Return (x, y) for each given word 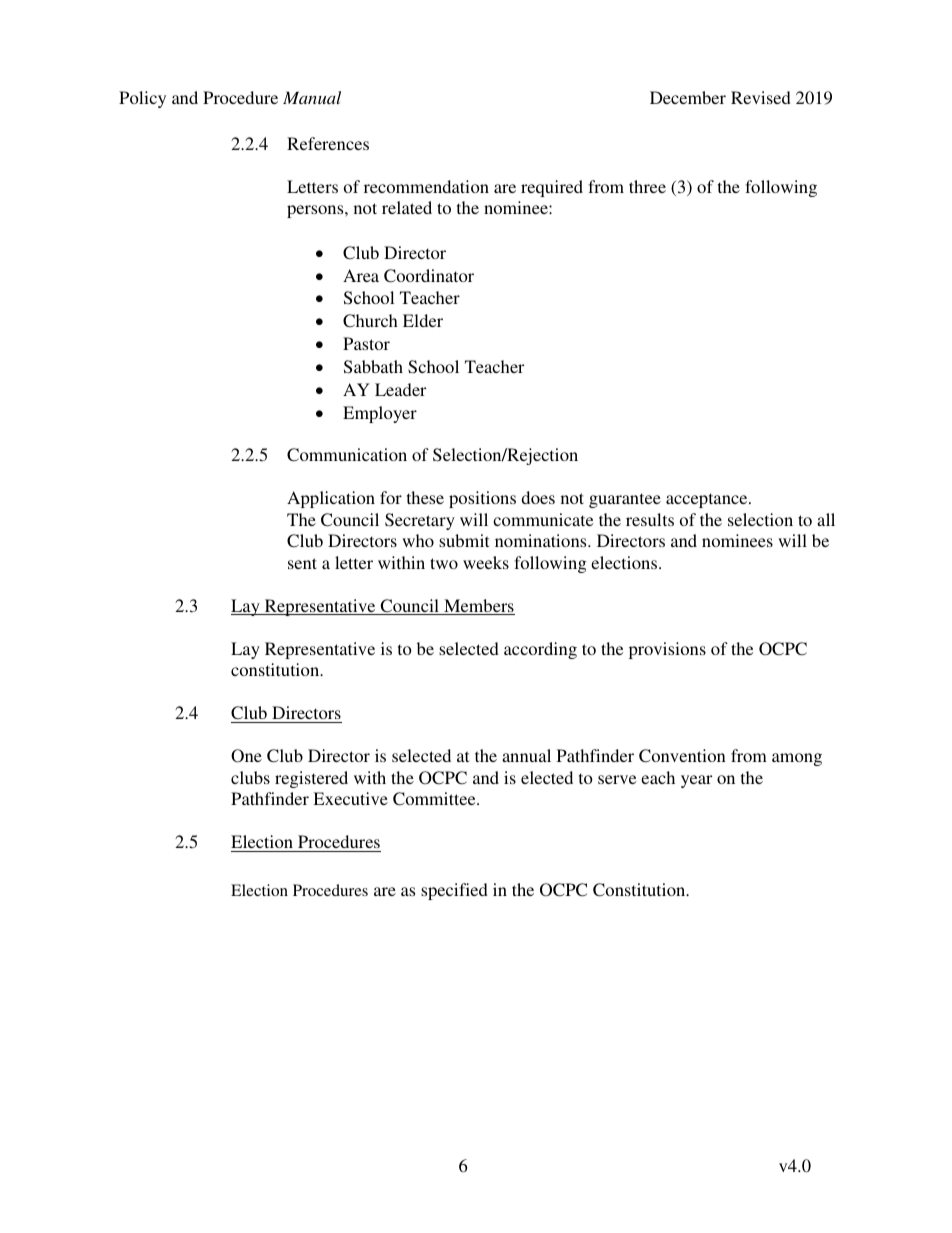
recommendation (426, 186)
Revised (761, 97)
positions (482, 499)
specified (454, 891)
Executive (350, 798)
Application (331, 499)
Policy (142, 99)
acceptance (708, 500)
